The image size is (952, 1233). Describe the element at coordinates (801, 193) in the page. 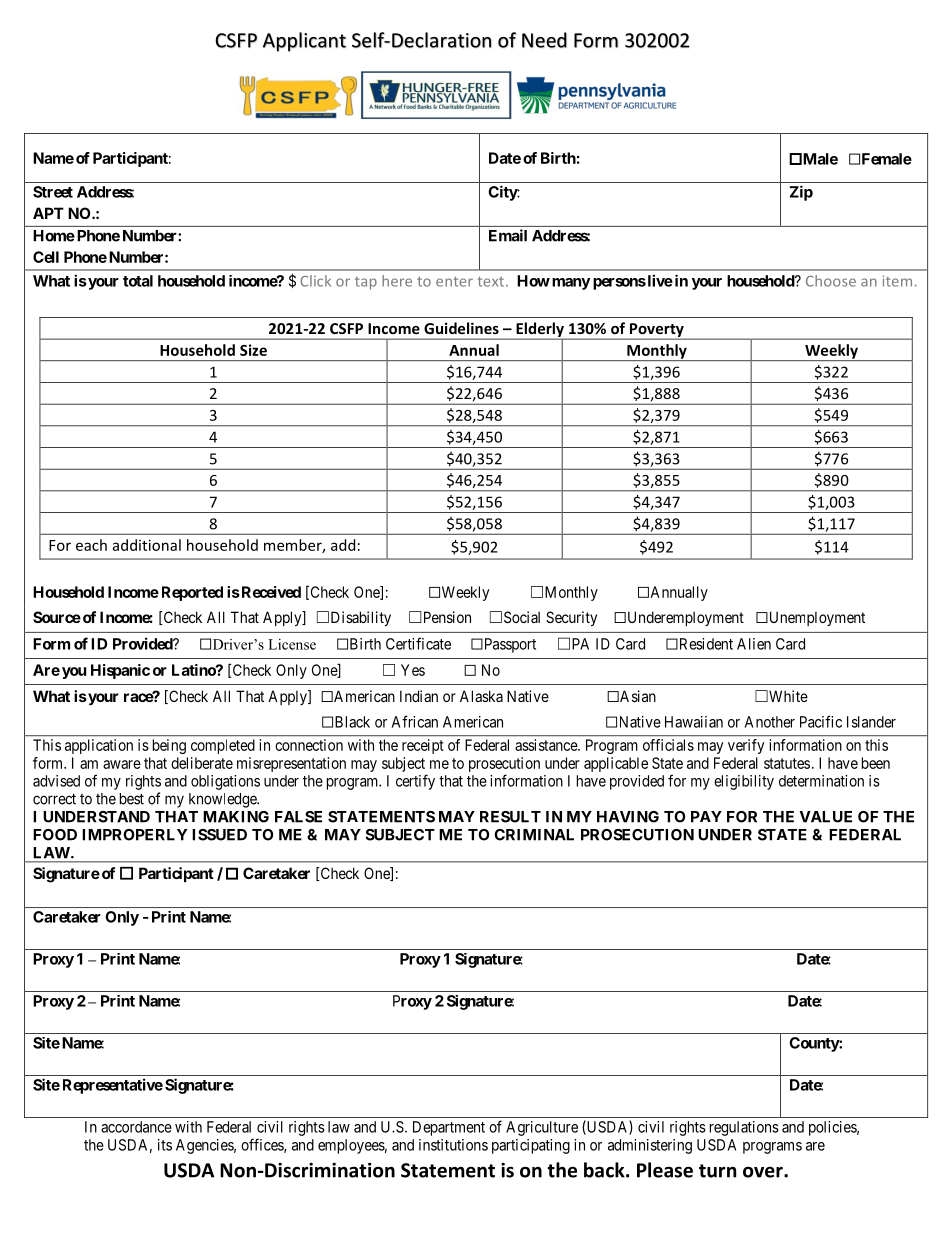

I see `Zip` at that location.
